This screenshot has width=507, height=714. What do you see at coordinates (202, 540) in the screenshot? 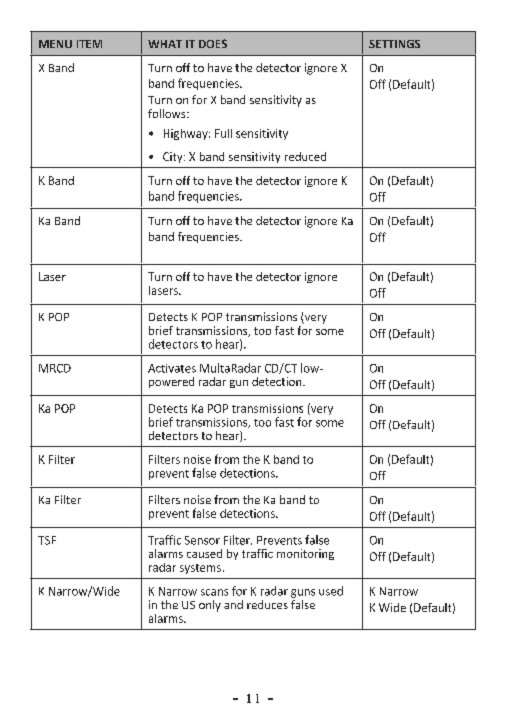
I see `Sensor` at bounding box center [202, 540].
